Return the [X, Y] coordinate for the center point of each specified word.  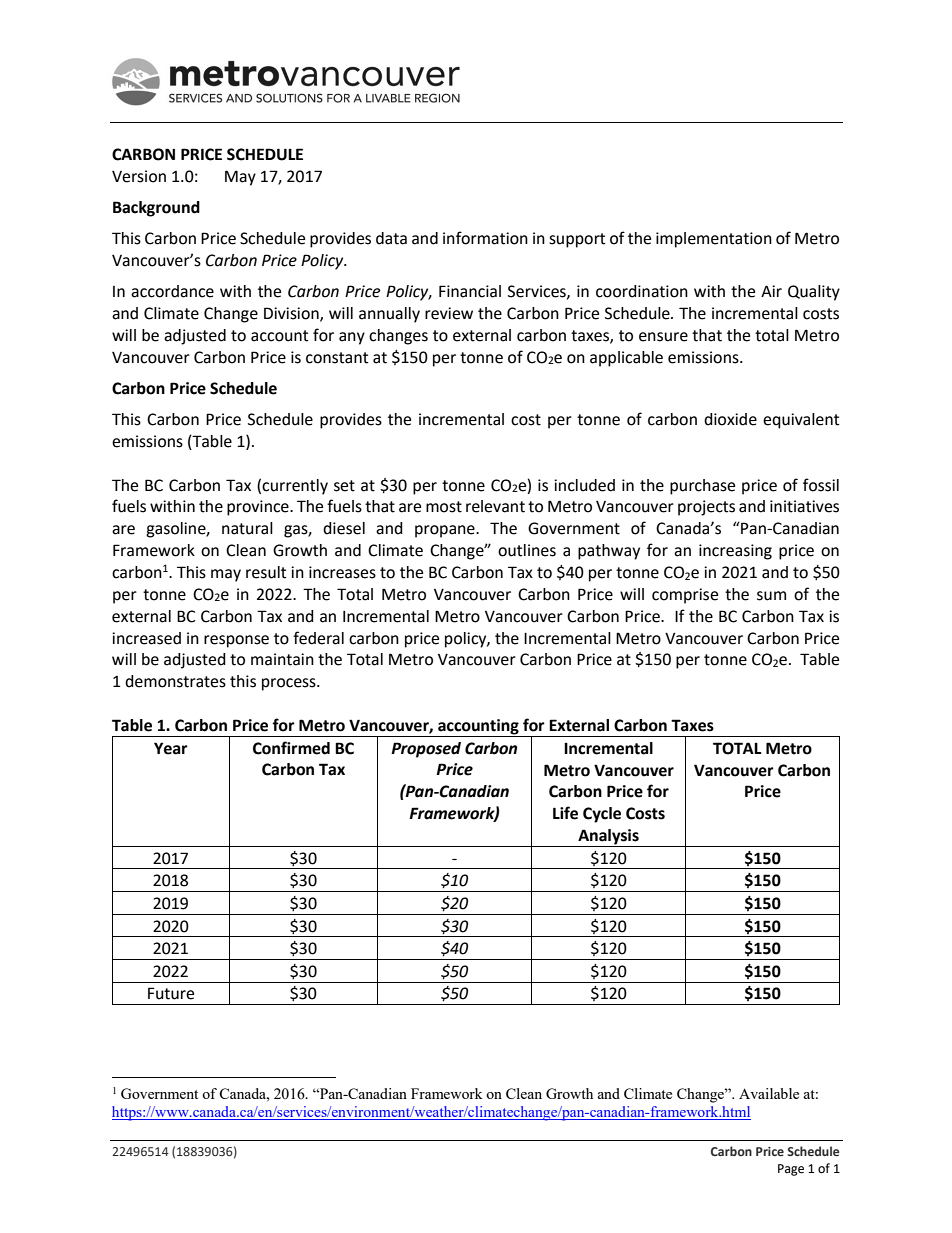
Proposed [426, 750]
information [485, 238]
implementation [714, 240]
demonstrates [175, 681]
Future [171, 993]
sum [771, 596]
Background [156, 209]
